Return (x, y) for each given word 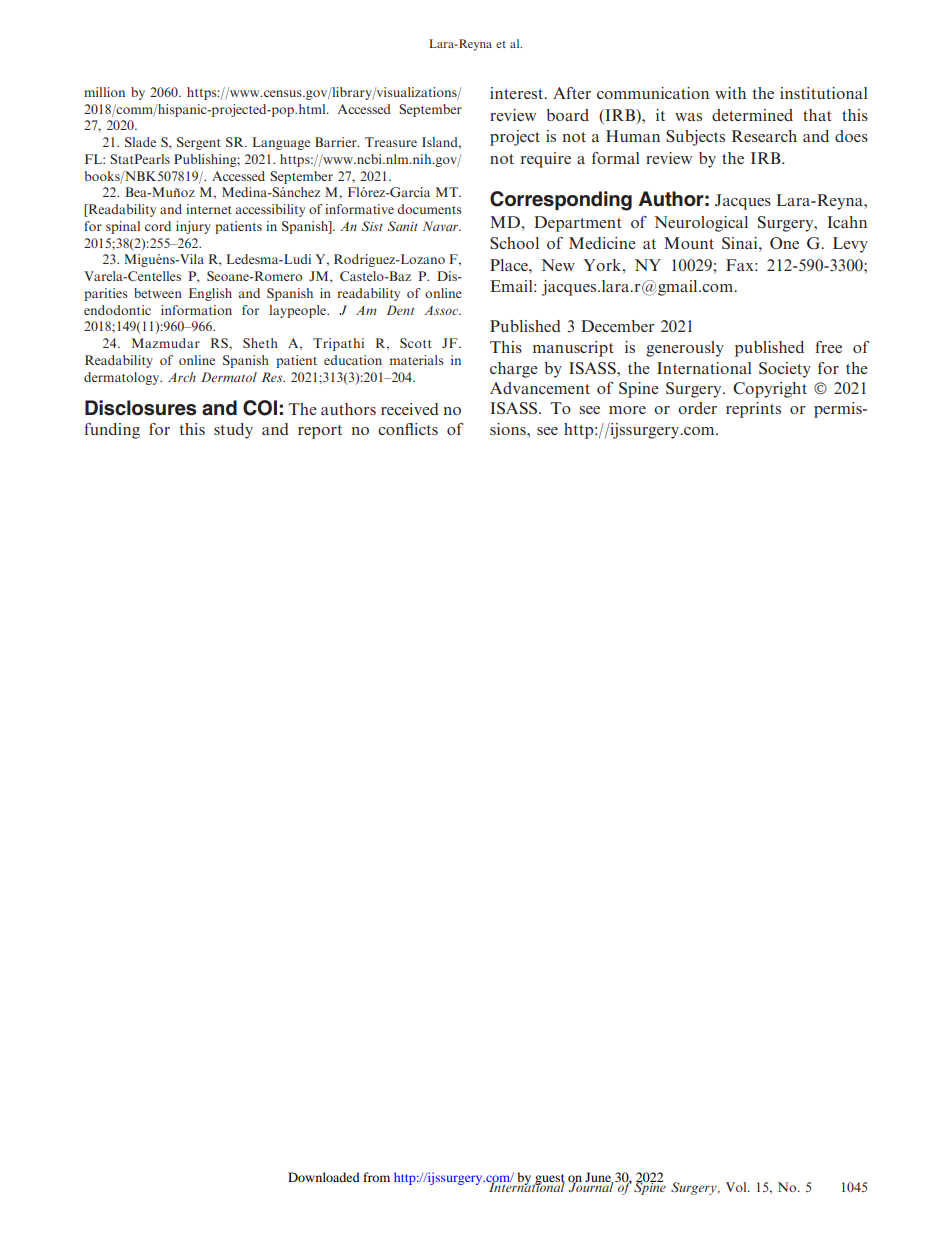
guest (549, 1180)
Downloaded (324, 1177)
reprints (753, 410)
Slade (140, 142)
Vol (737, 1187)
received (410, 409)
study (233, 431)
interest (518, 93)
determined (752, 115)
